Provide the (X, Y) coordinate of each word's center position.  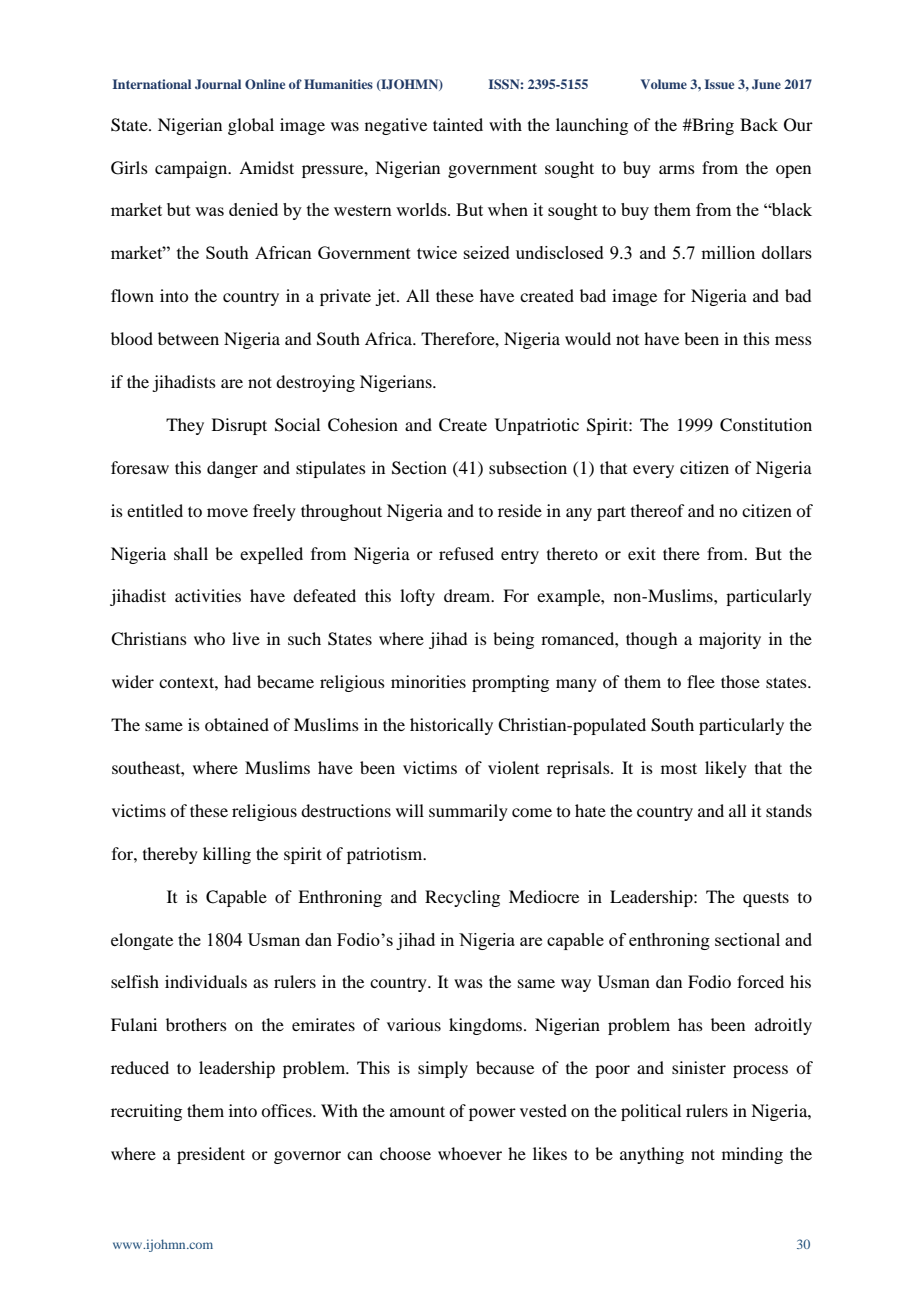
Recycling (462, 898)
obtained (237, 724)
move (227, 512)
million (728, 252)
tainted (458, 124)
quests (766, 899)
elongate (142, 941)
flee (701, 681)
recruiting (146, 1112)
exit (642, 553)
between (188, 338)
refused (466, 553)
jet (386, 297)
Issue (719, 84)
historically (451, 726)
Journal (218, 84)
